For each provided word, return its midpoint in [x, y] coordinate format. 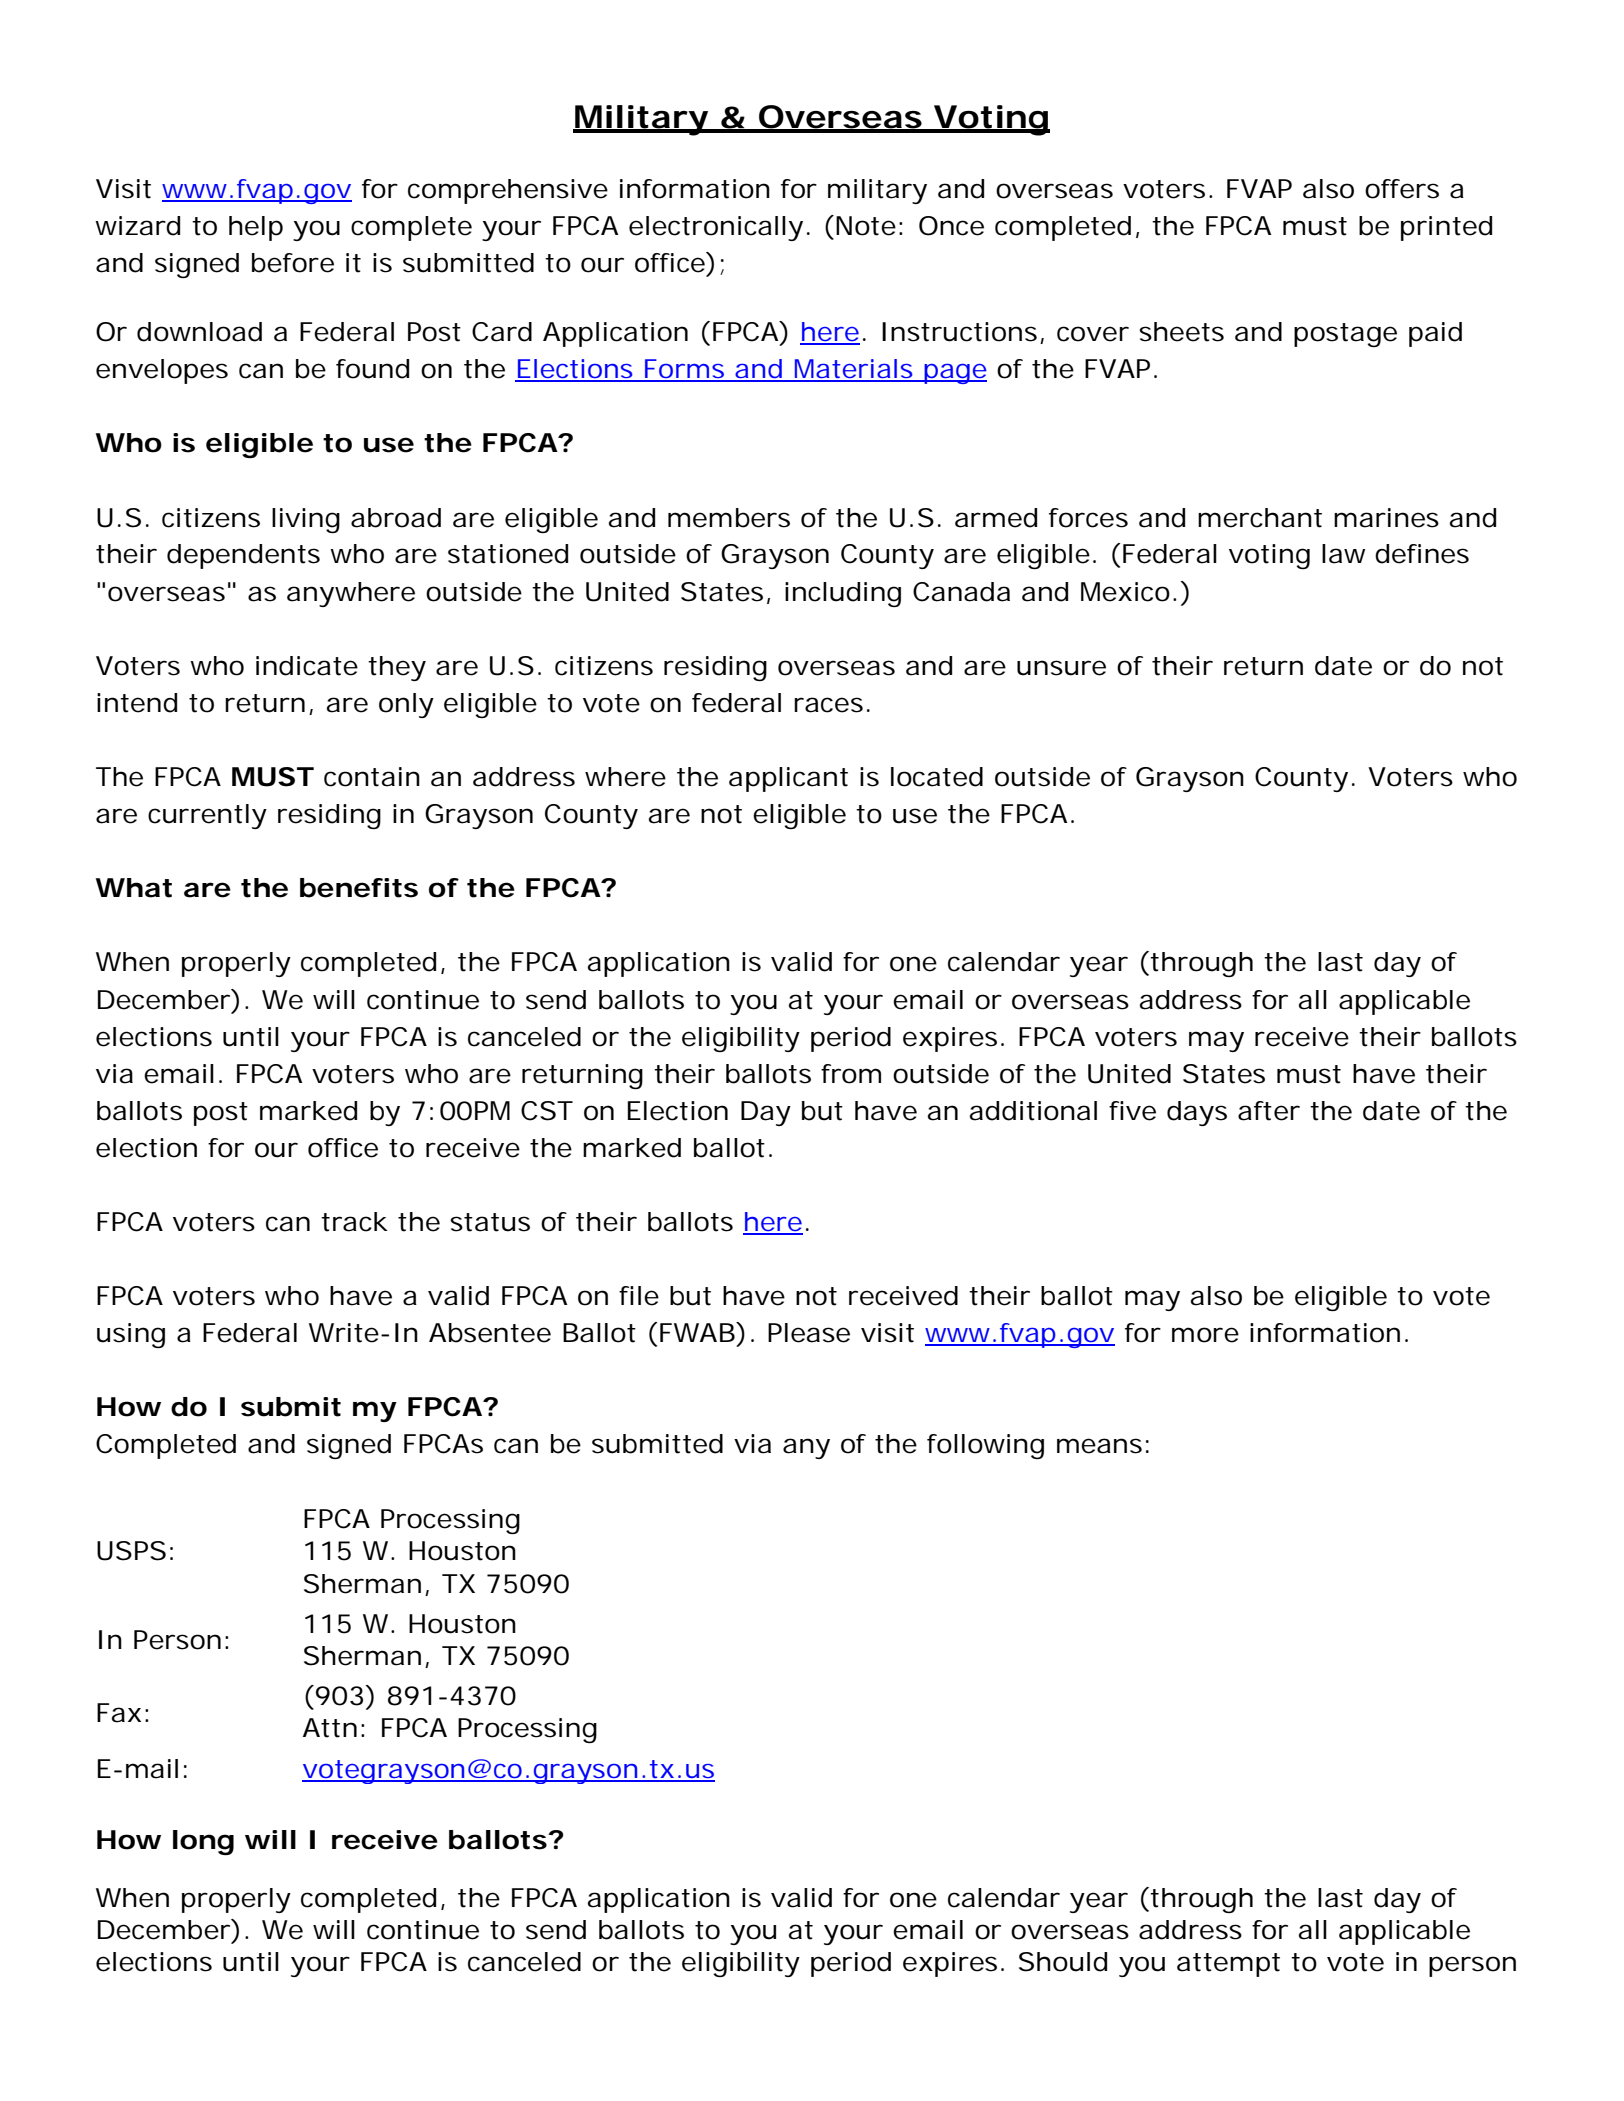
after [1268, 1111]
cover [1092, 334]
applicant [788, 779]
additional [1033, 1111]
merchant [1260, 518]
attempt [1228, 1965]
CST [545, 1111]
